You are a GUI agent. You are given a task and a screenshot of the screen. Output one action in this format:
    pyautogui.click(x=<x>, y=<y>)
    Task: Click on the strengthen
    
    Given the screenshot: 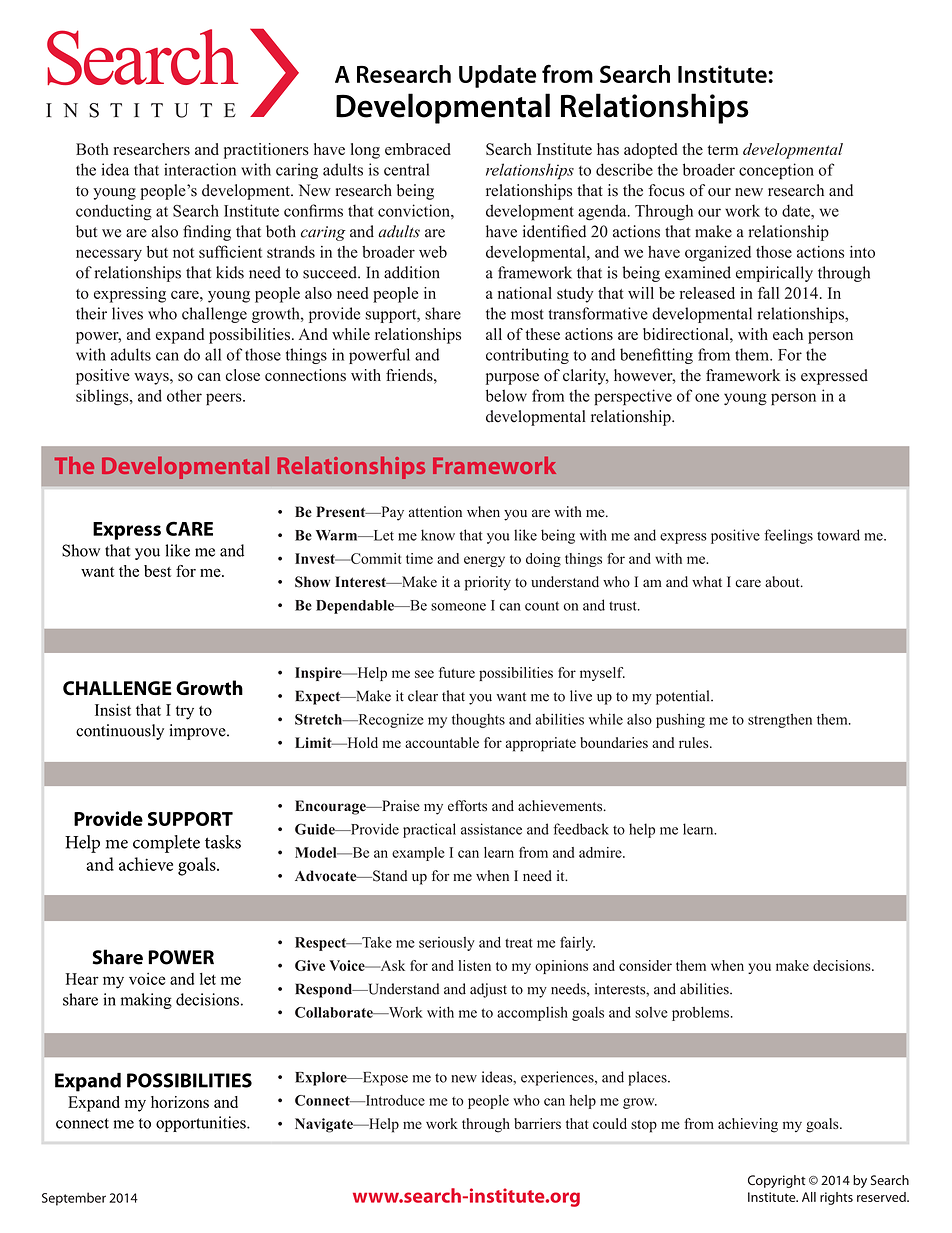 What is the action you would take?
    pyautogui.click(x=780, y=721)
